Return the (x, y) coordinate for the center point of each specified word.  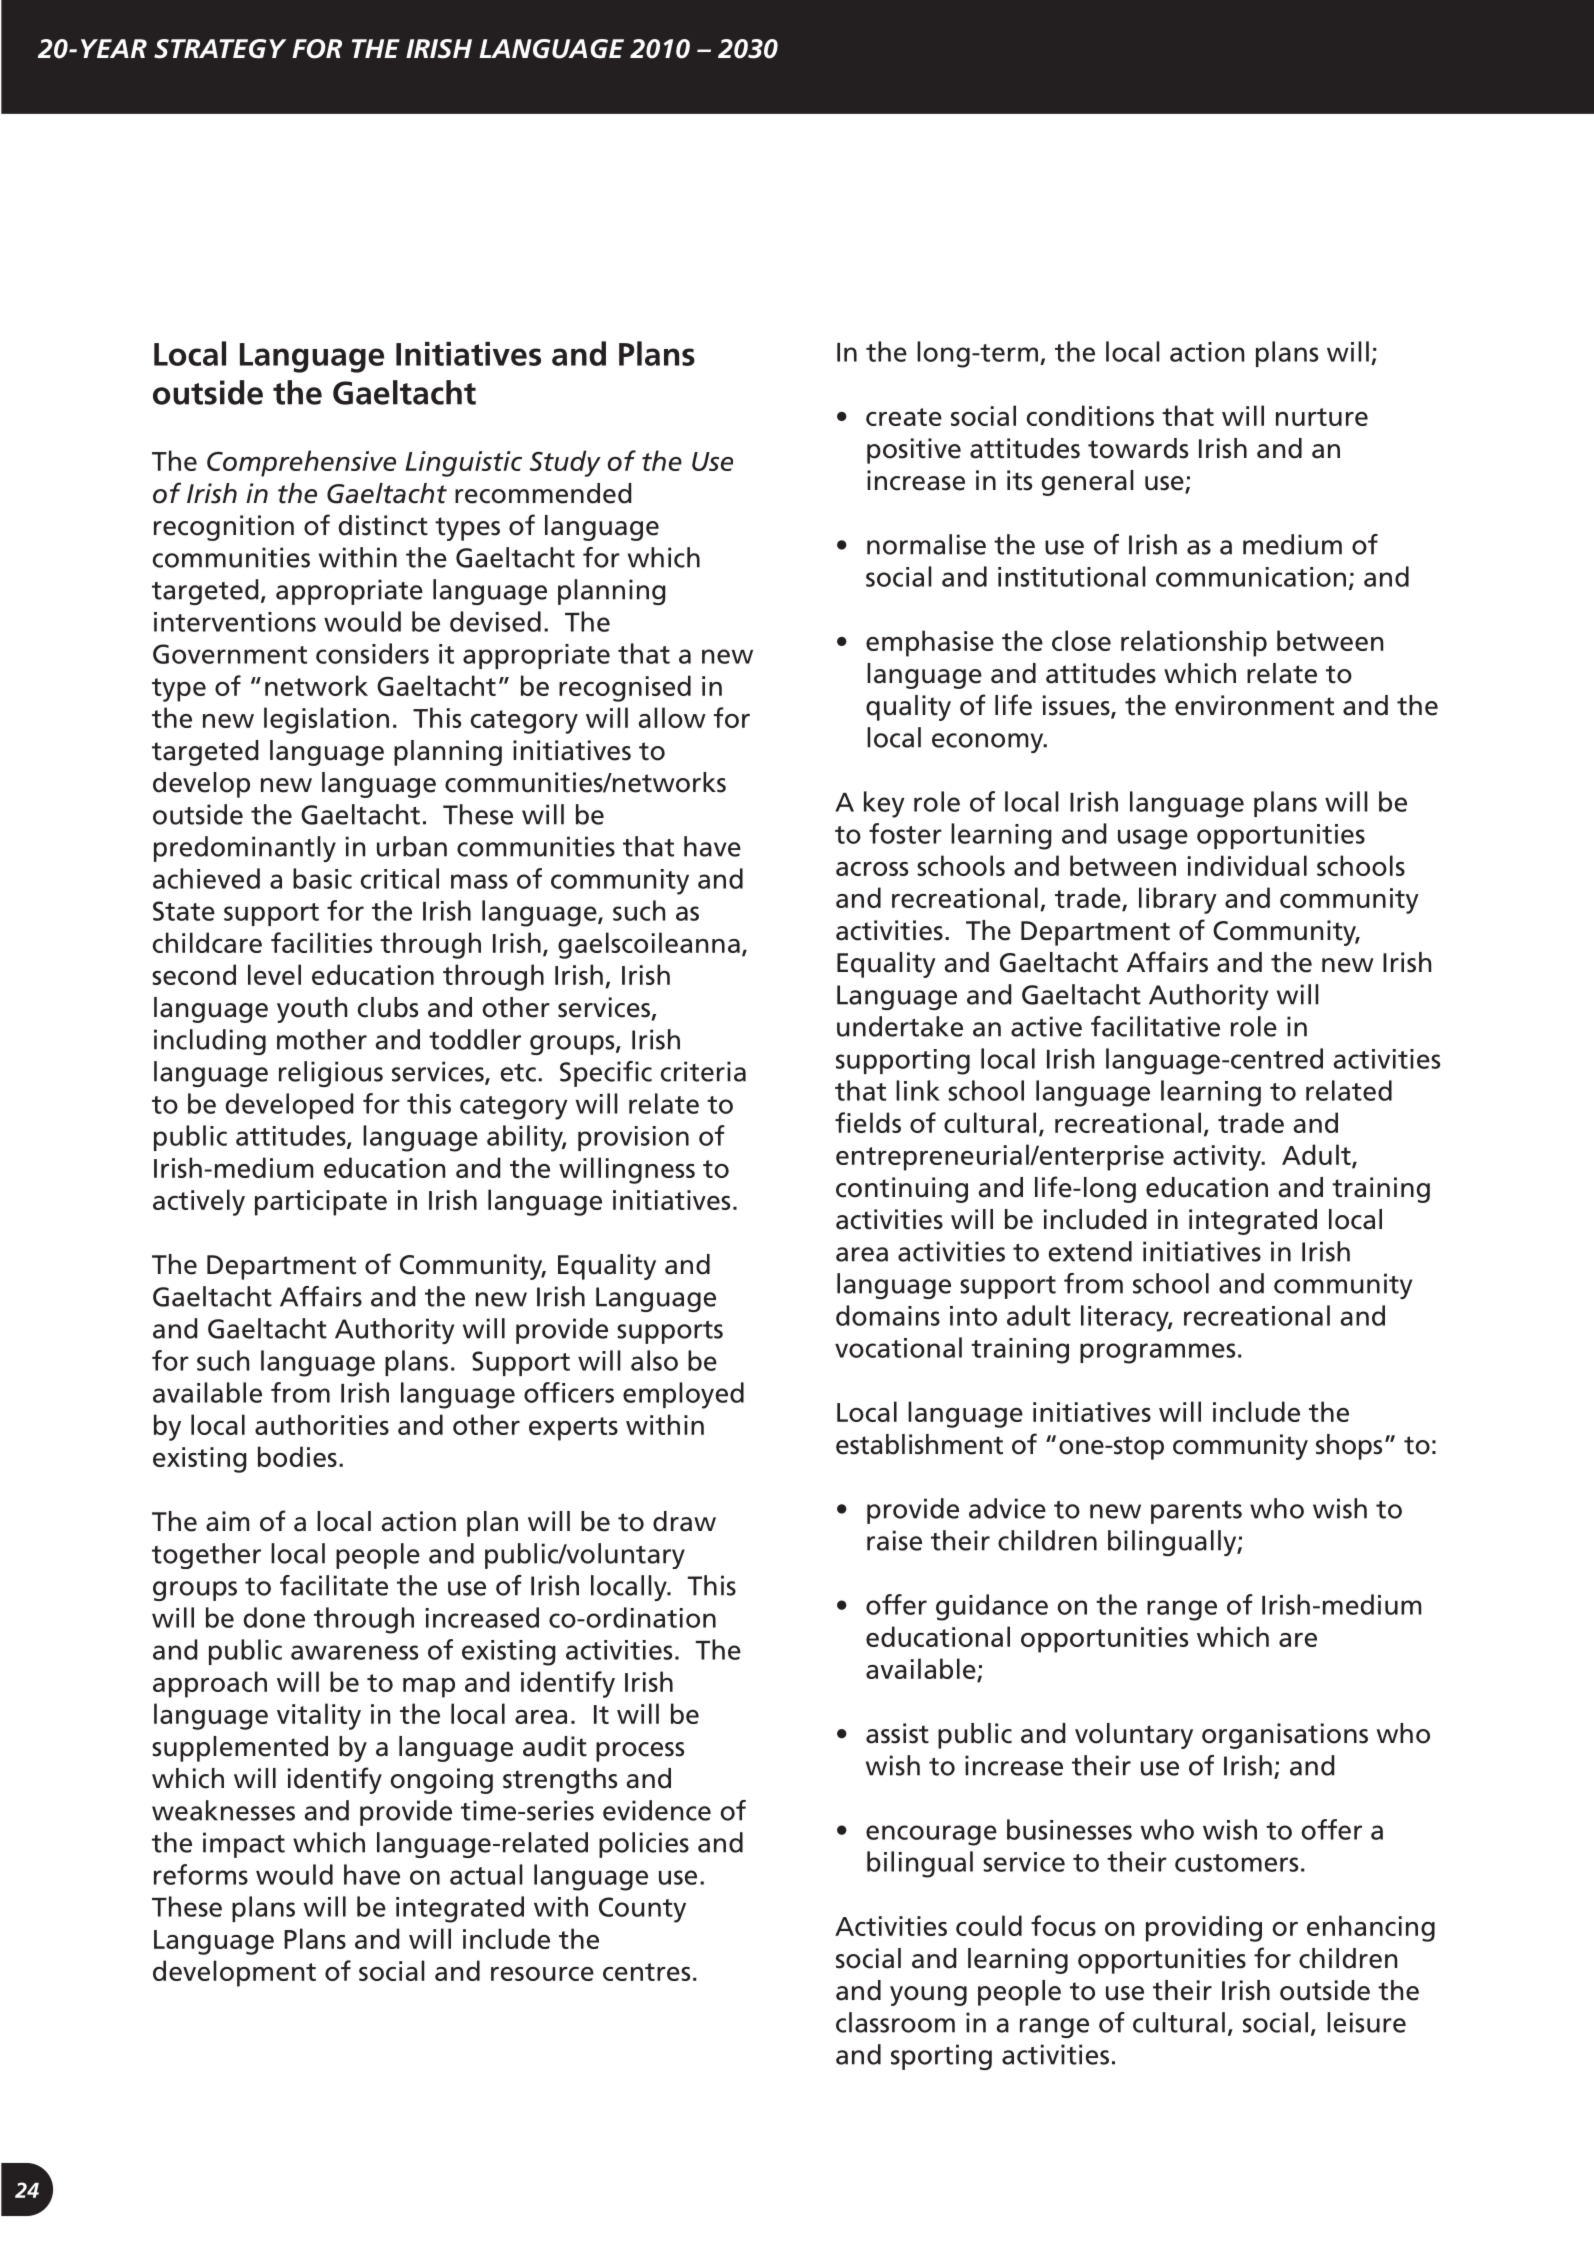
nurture (1322, 417)
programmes (1157, 1353)
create (904, 417)
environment (1254, 705)
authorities (322, 1424)
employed (683, 1395)
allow (672, 717)
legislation (326, 720)
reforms (201, 1874)
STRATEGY (220, 49)
